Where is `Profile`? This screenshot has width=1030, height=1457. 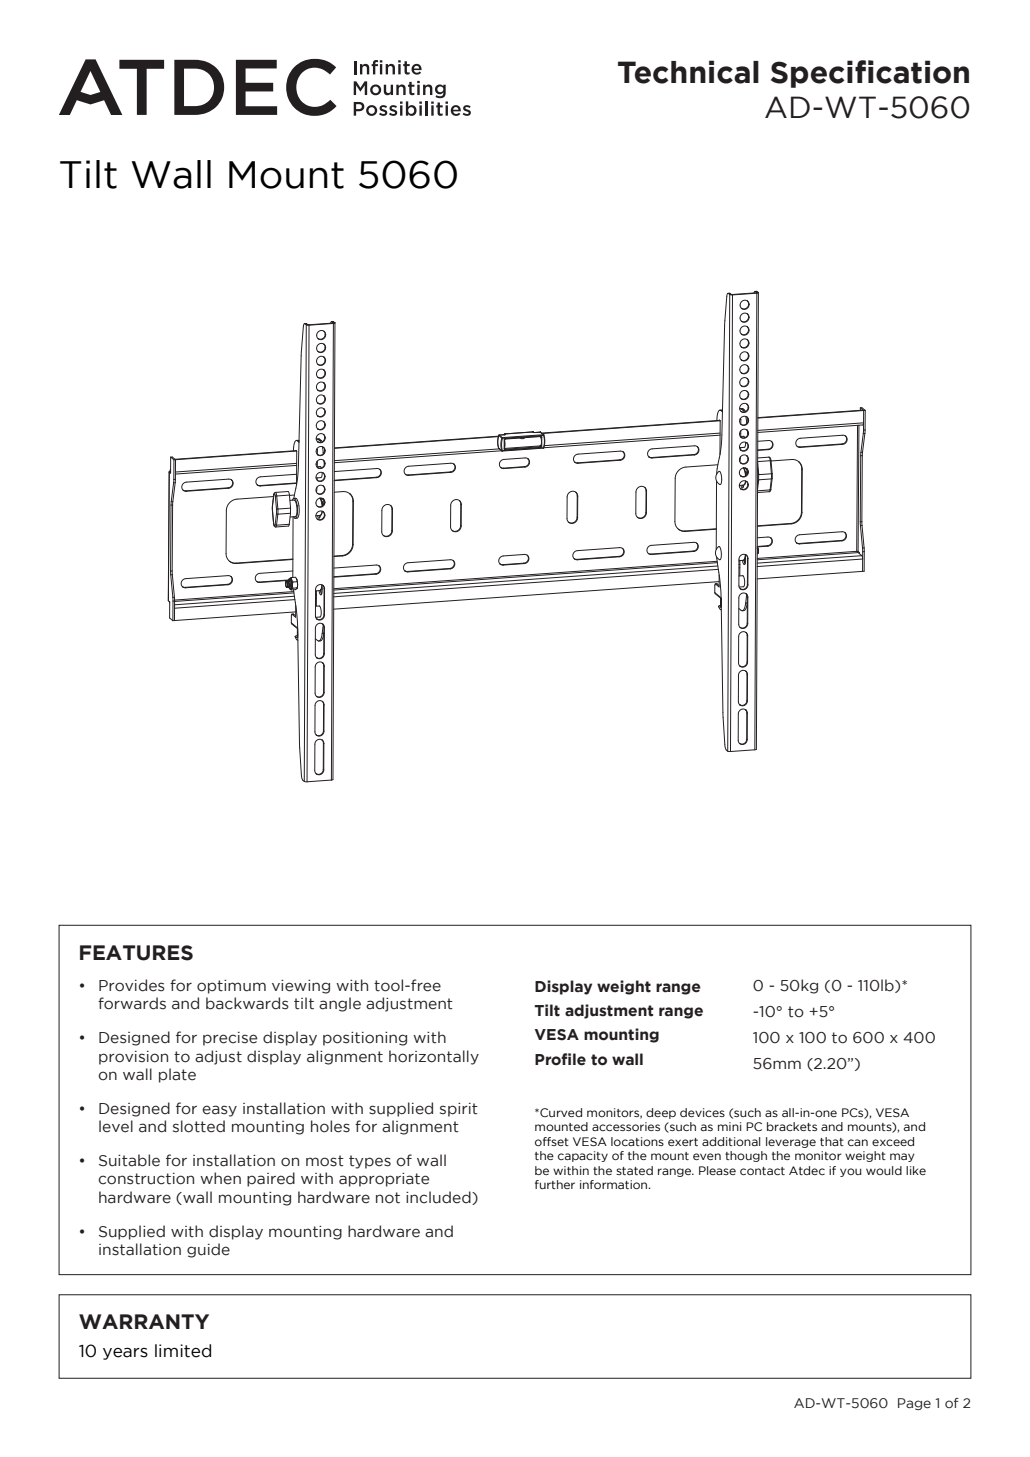 Profile is located at coordinates (560, 1059).
